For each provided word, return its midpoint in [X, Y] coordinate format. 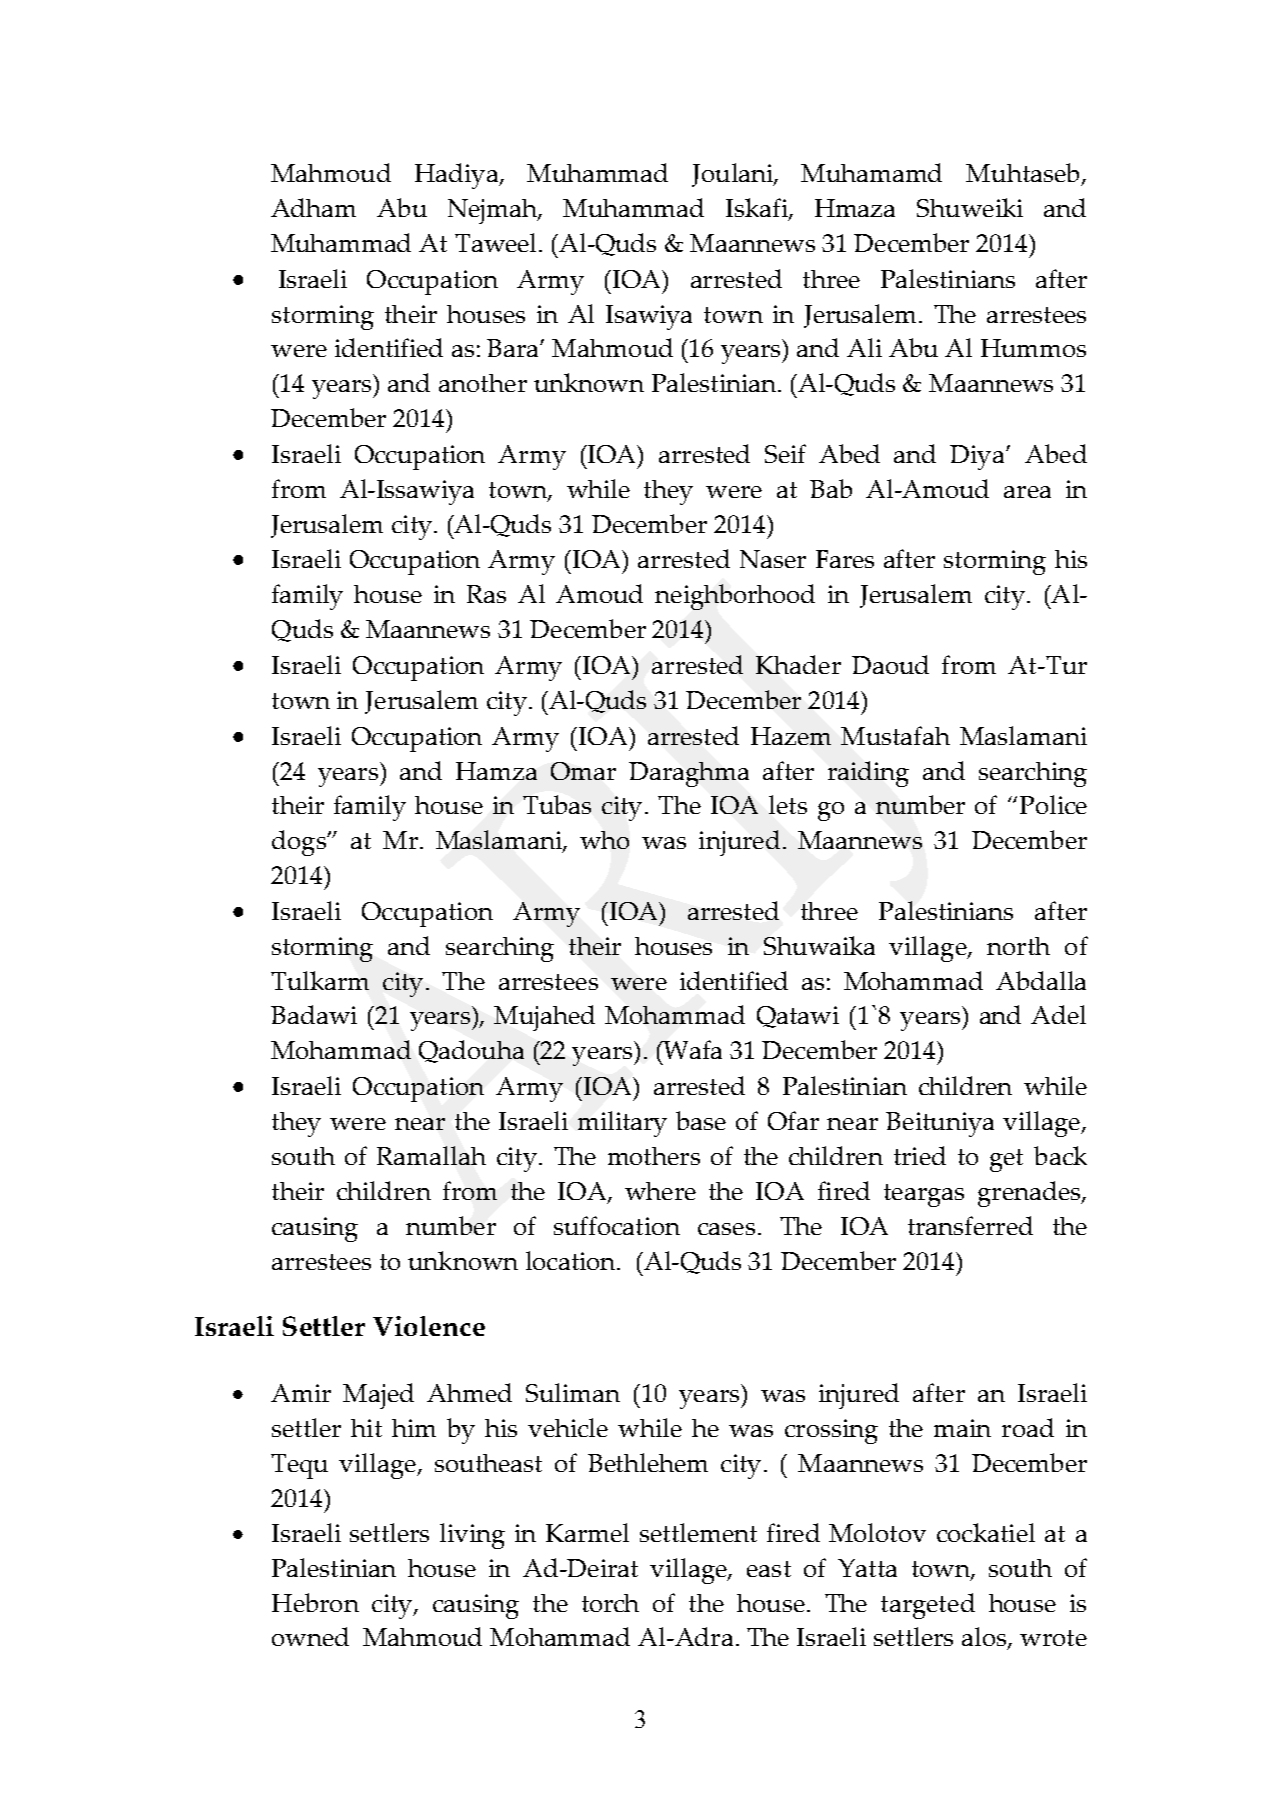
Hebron [315, 1602]
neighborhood [735, 597]
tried [920, 1155]
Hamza [496, 771]
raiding [868, 774]
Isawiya [649, 317]
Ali [864, 347]
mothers [654, 1156]
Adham [313, 207]
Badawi [314, 1014]
